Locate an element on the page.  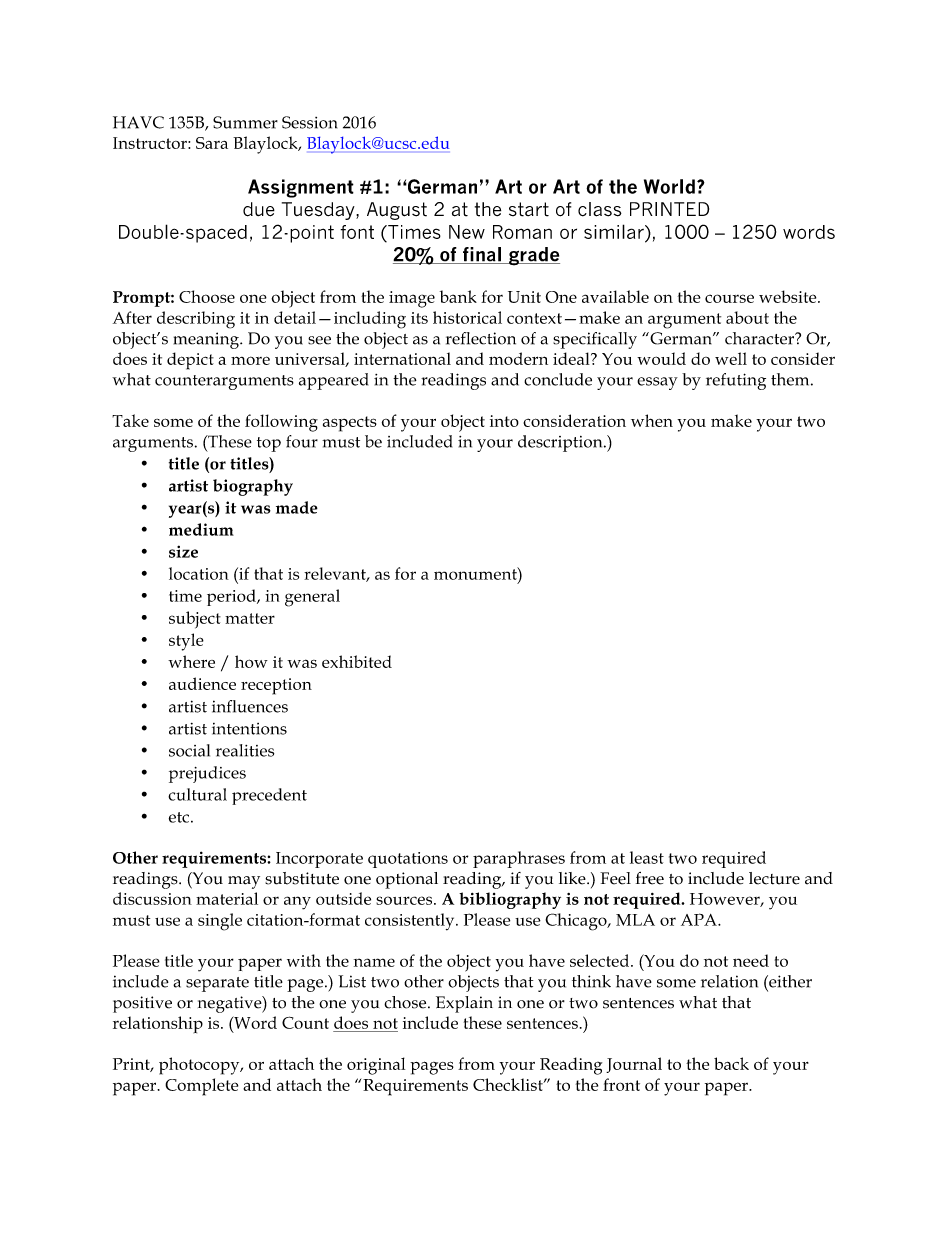
reflection is located at coordinates (481, 338).
